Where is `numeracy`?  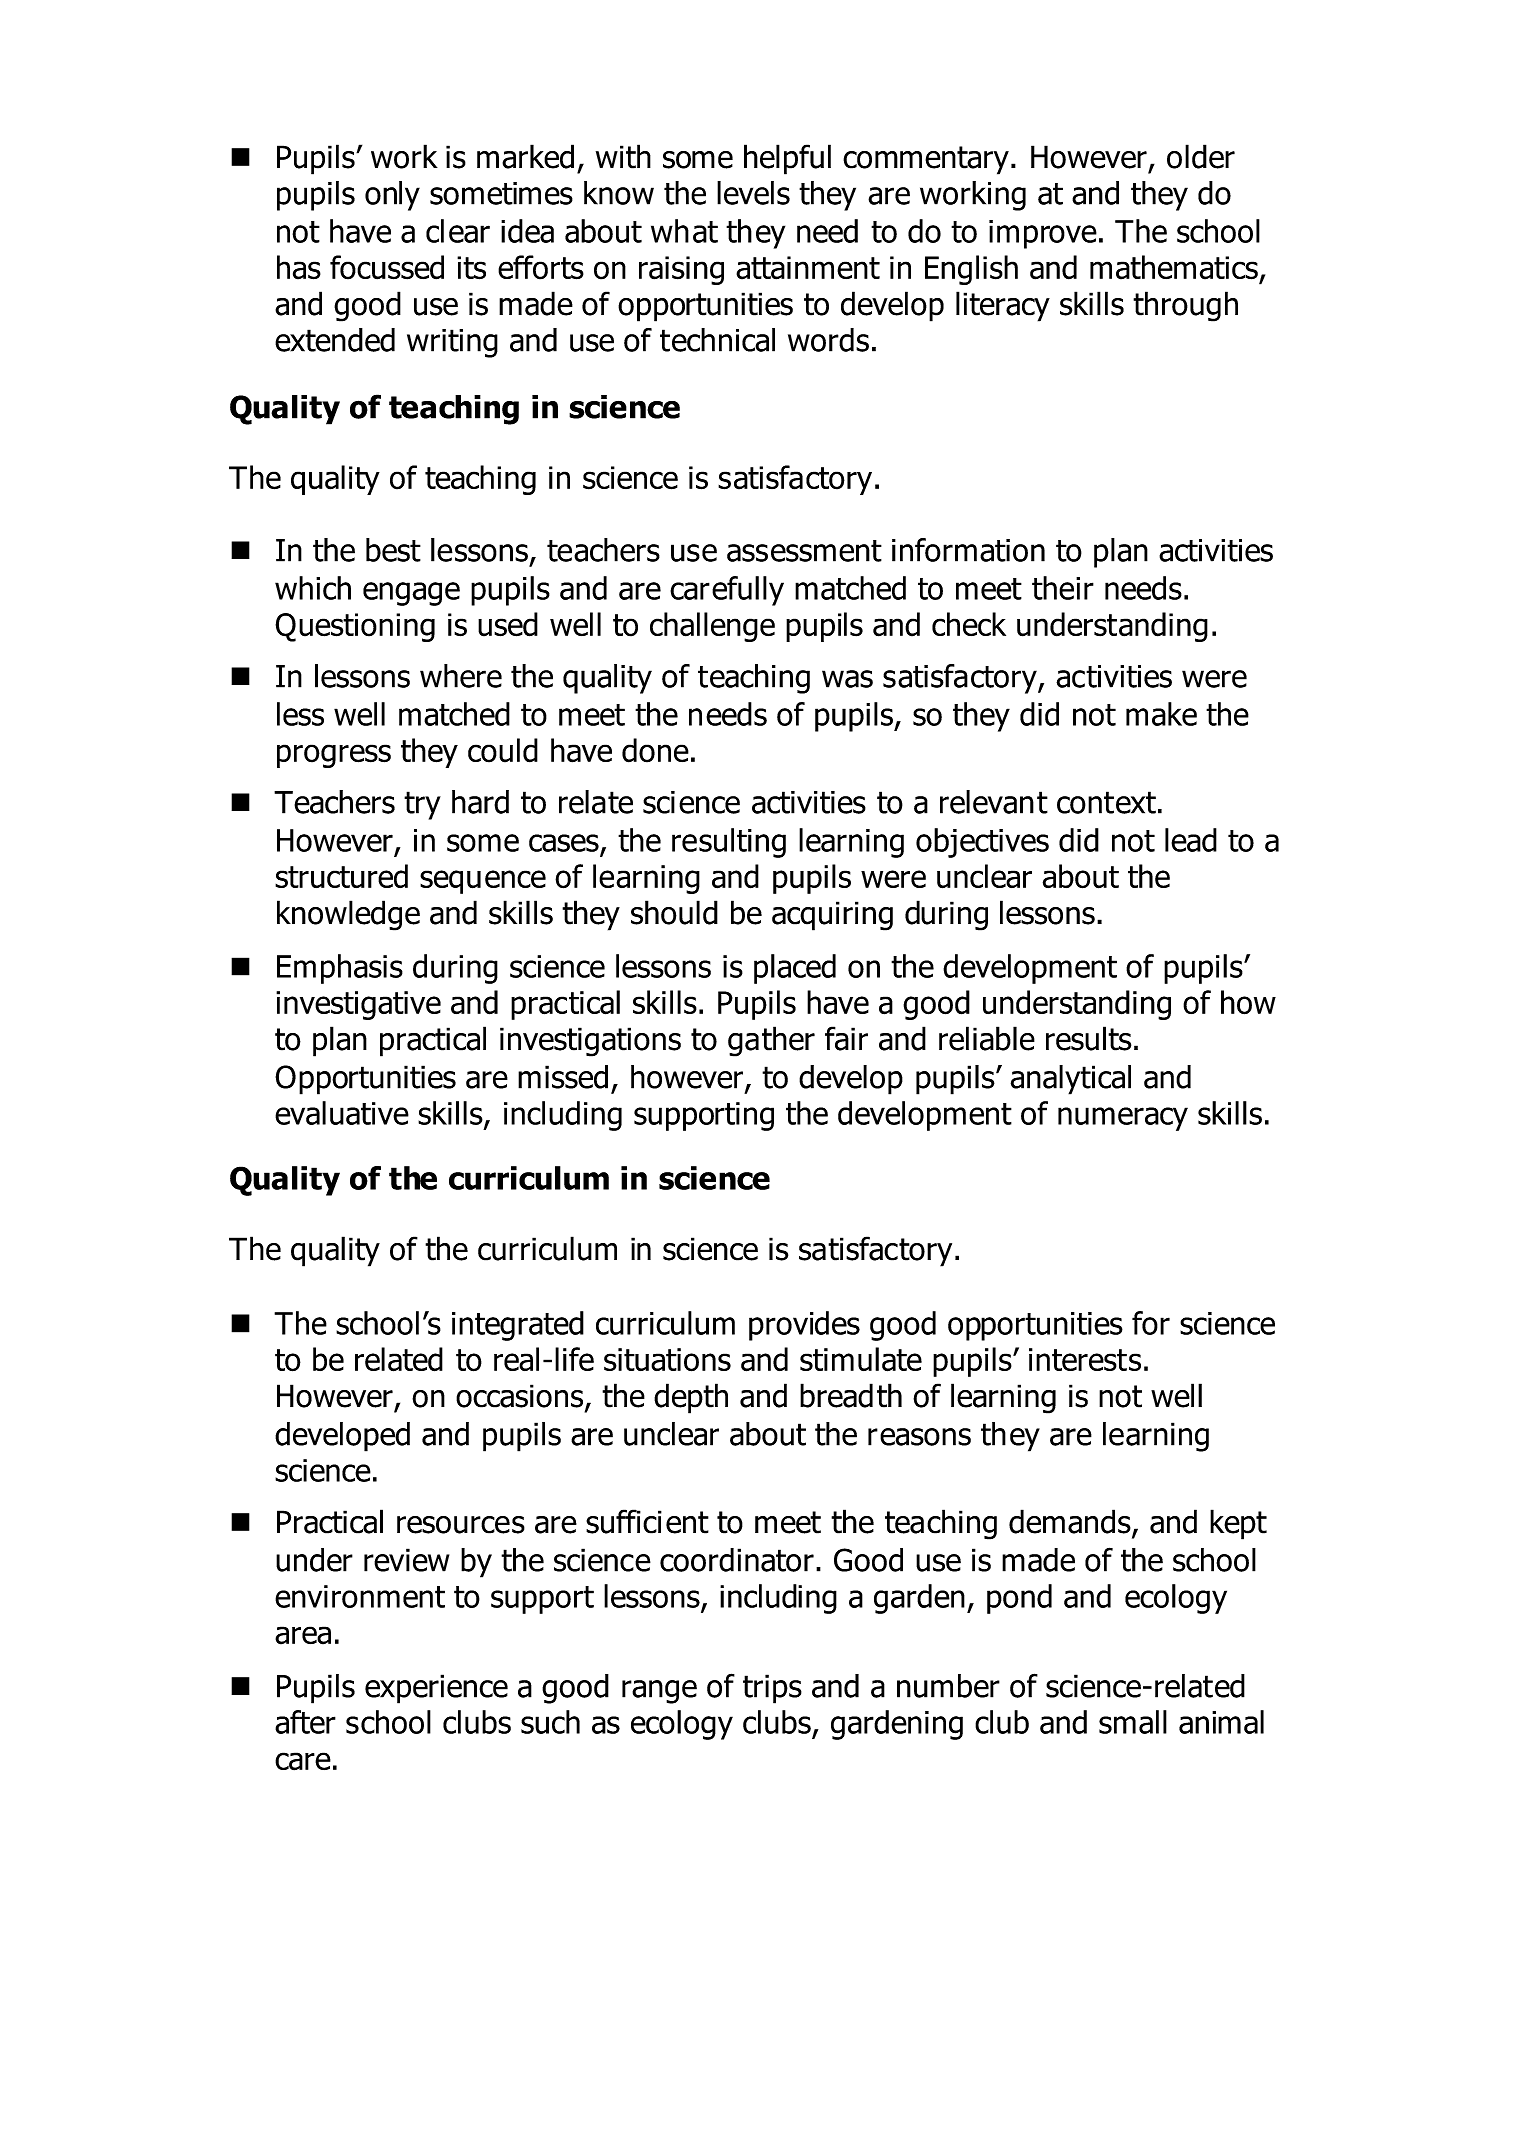
numeracy is located at coordinates (1123, 1119).
